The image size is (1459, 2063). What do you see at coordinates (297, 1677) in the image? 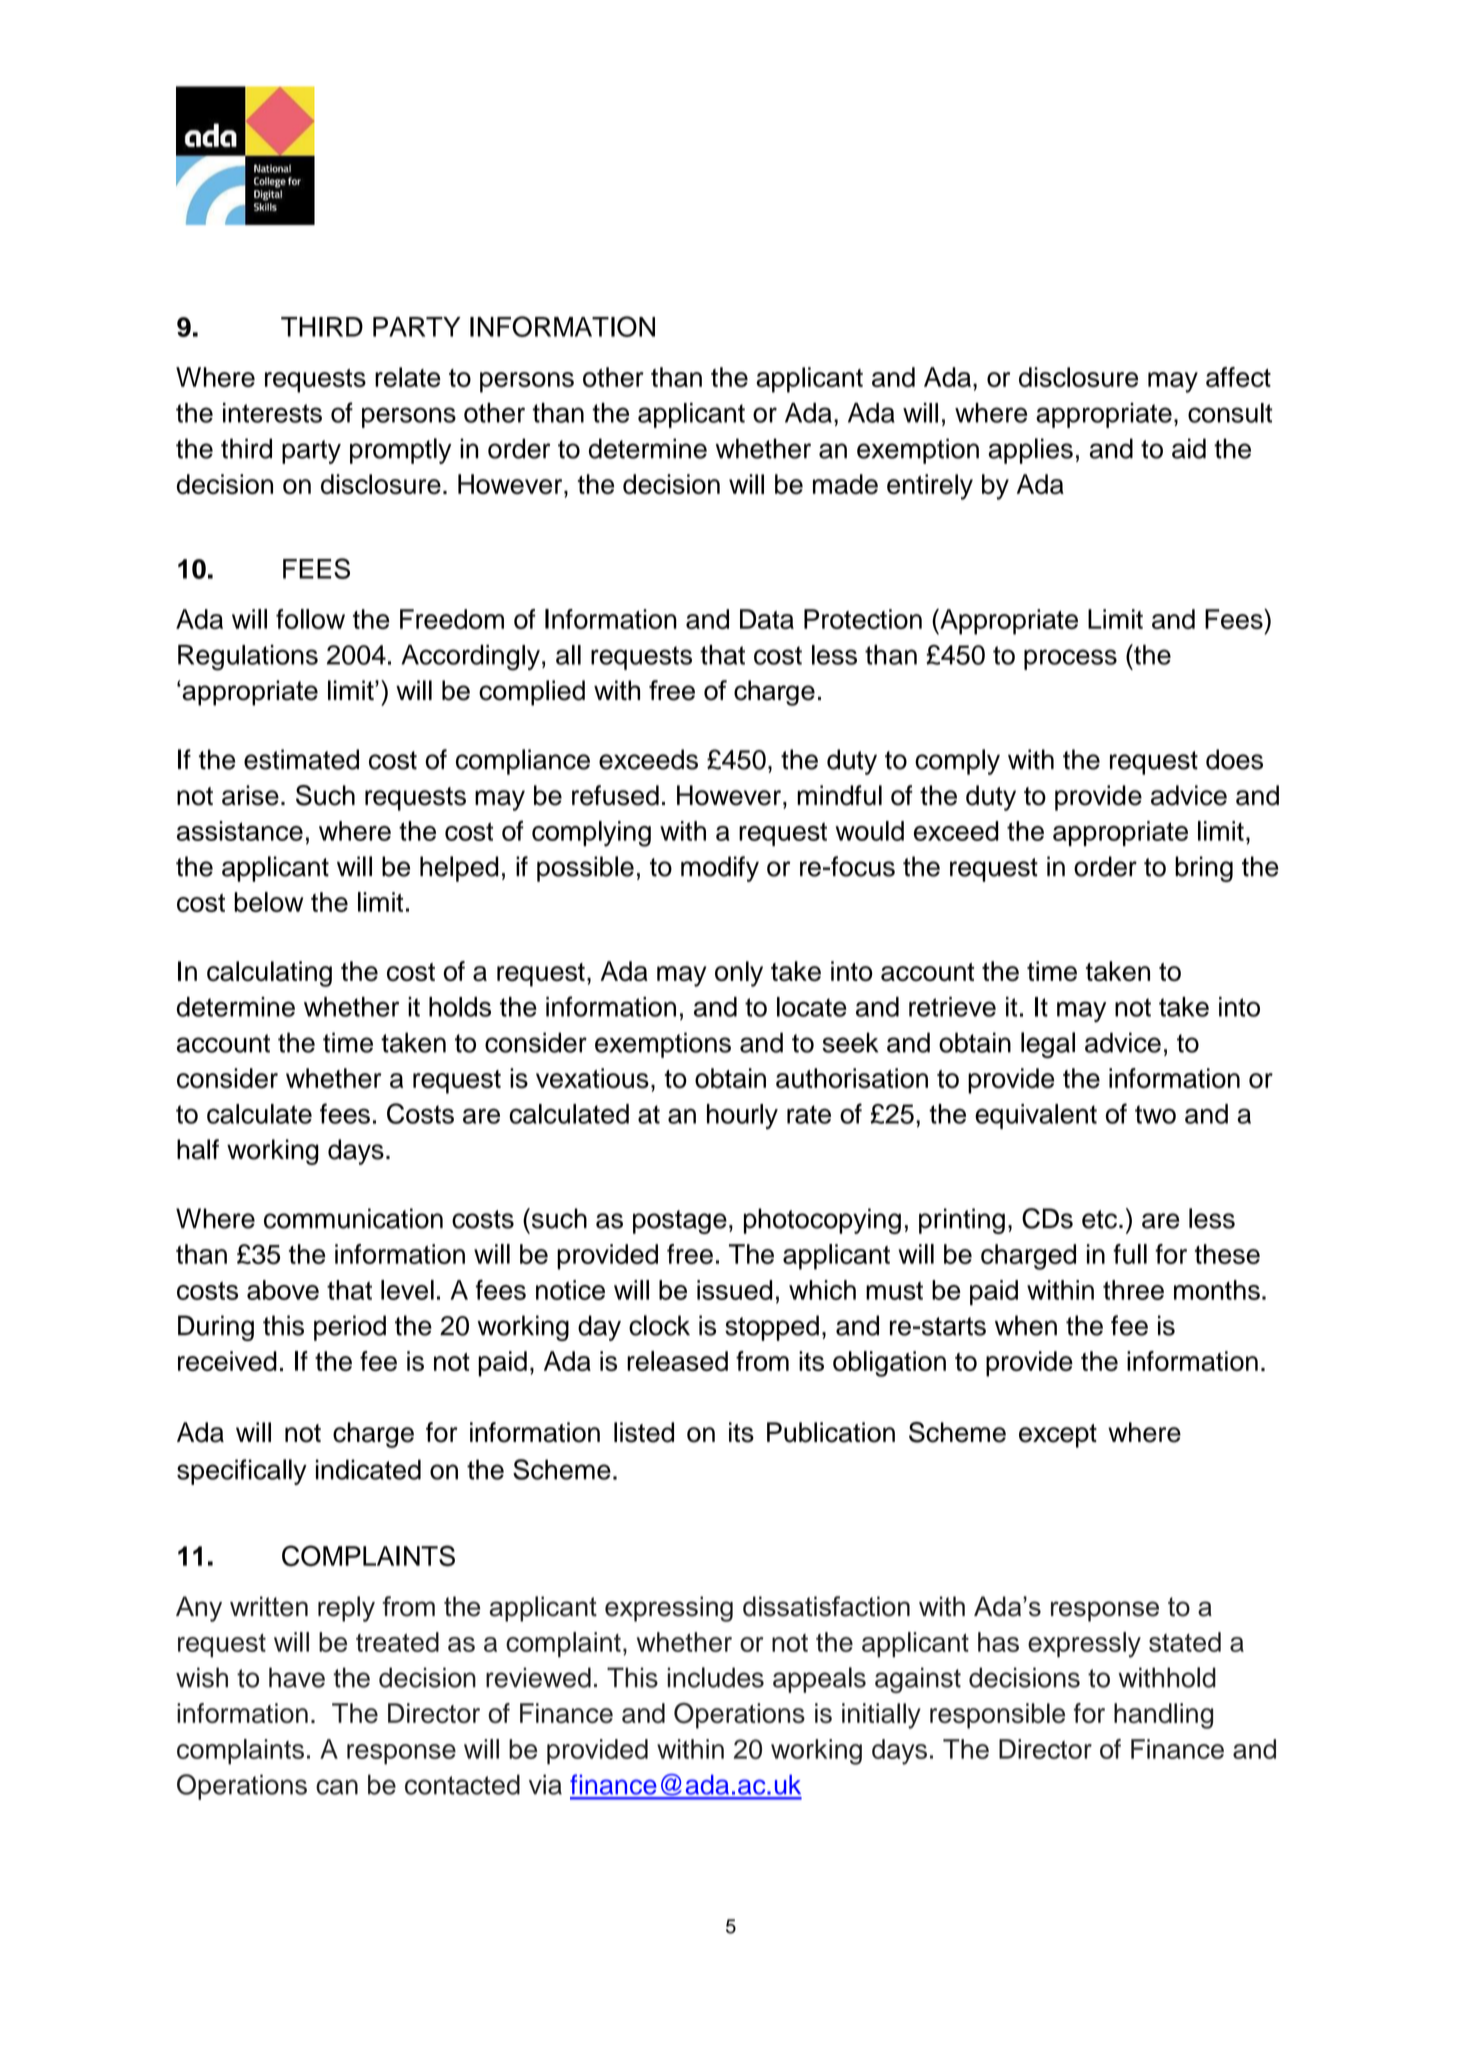
I see `have` at bounding box center [297, 1677].
